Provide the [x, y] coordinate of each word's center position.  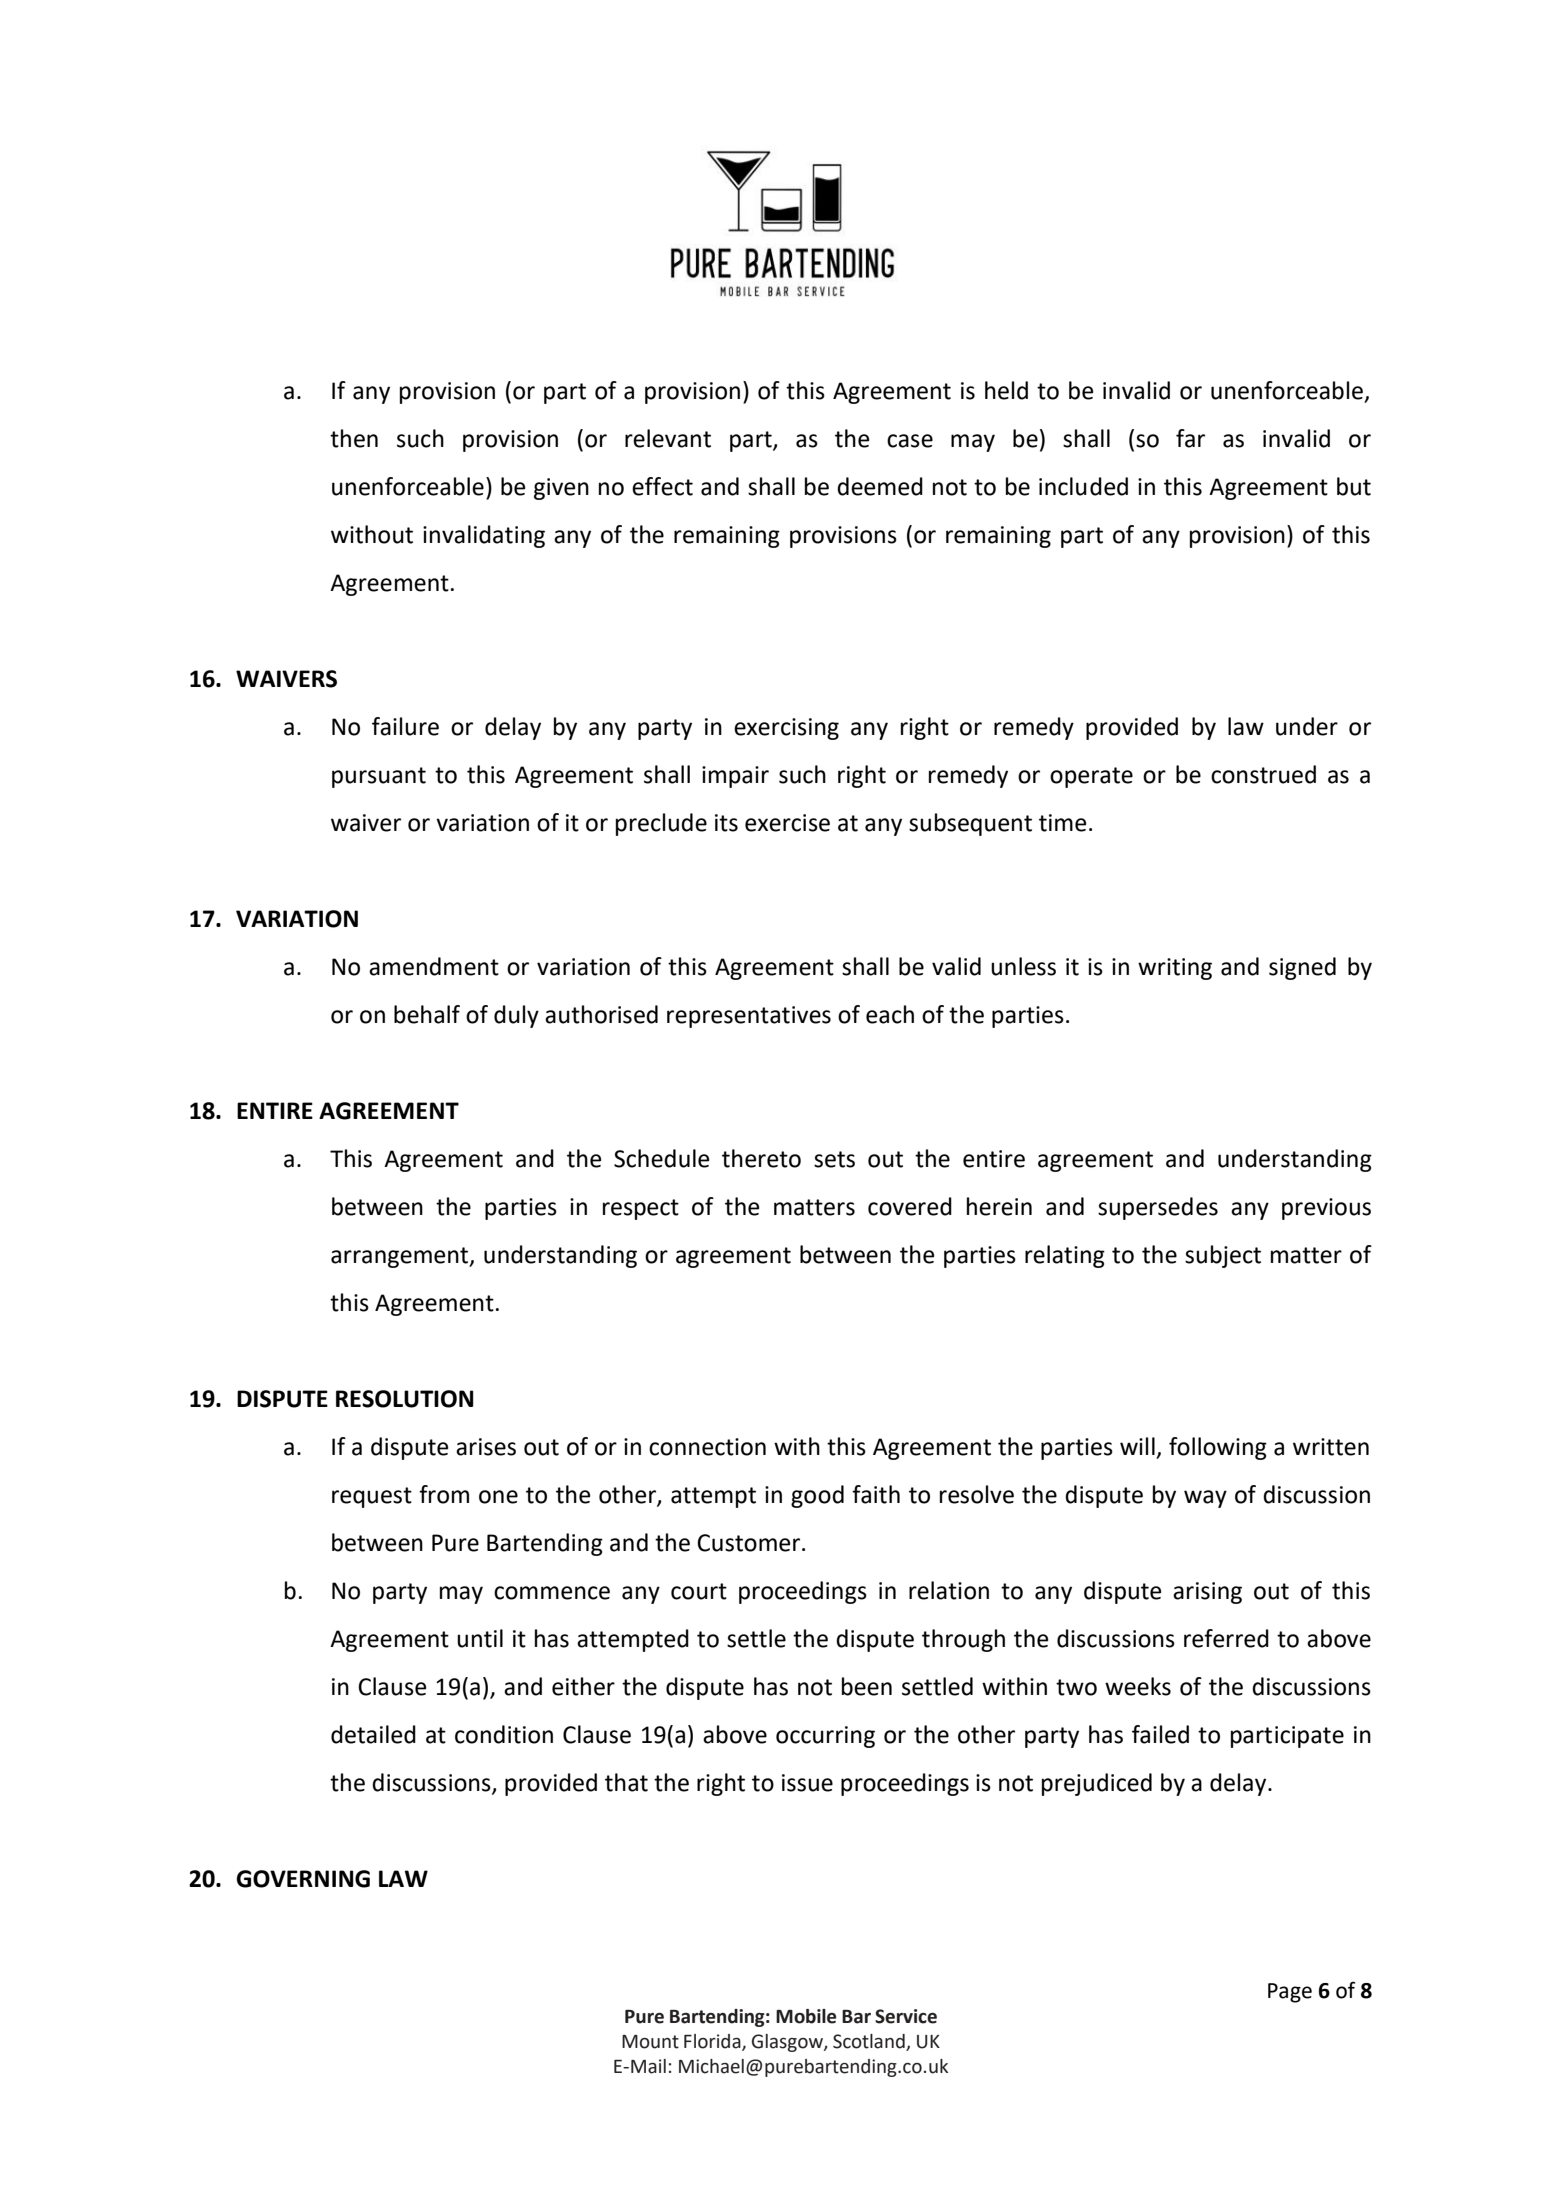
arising [1207, 1593]
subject [1223, 1256]
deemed [880, 486]
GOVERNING [303, 1879]
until [480, 1638]
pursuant [379, 777]
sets [834, 1159]
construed [1263, 774]
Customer [750, 1543]
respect [641, 1209]
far [1190, 438]
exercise [787, 823]
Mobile [806, 2016]
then [354, 438]
